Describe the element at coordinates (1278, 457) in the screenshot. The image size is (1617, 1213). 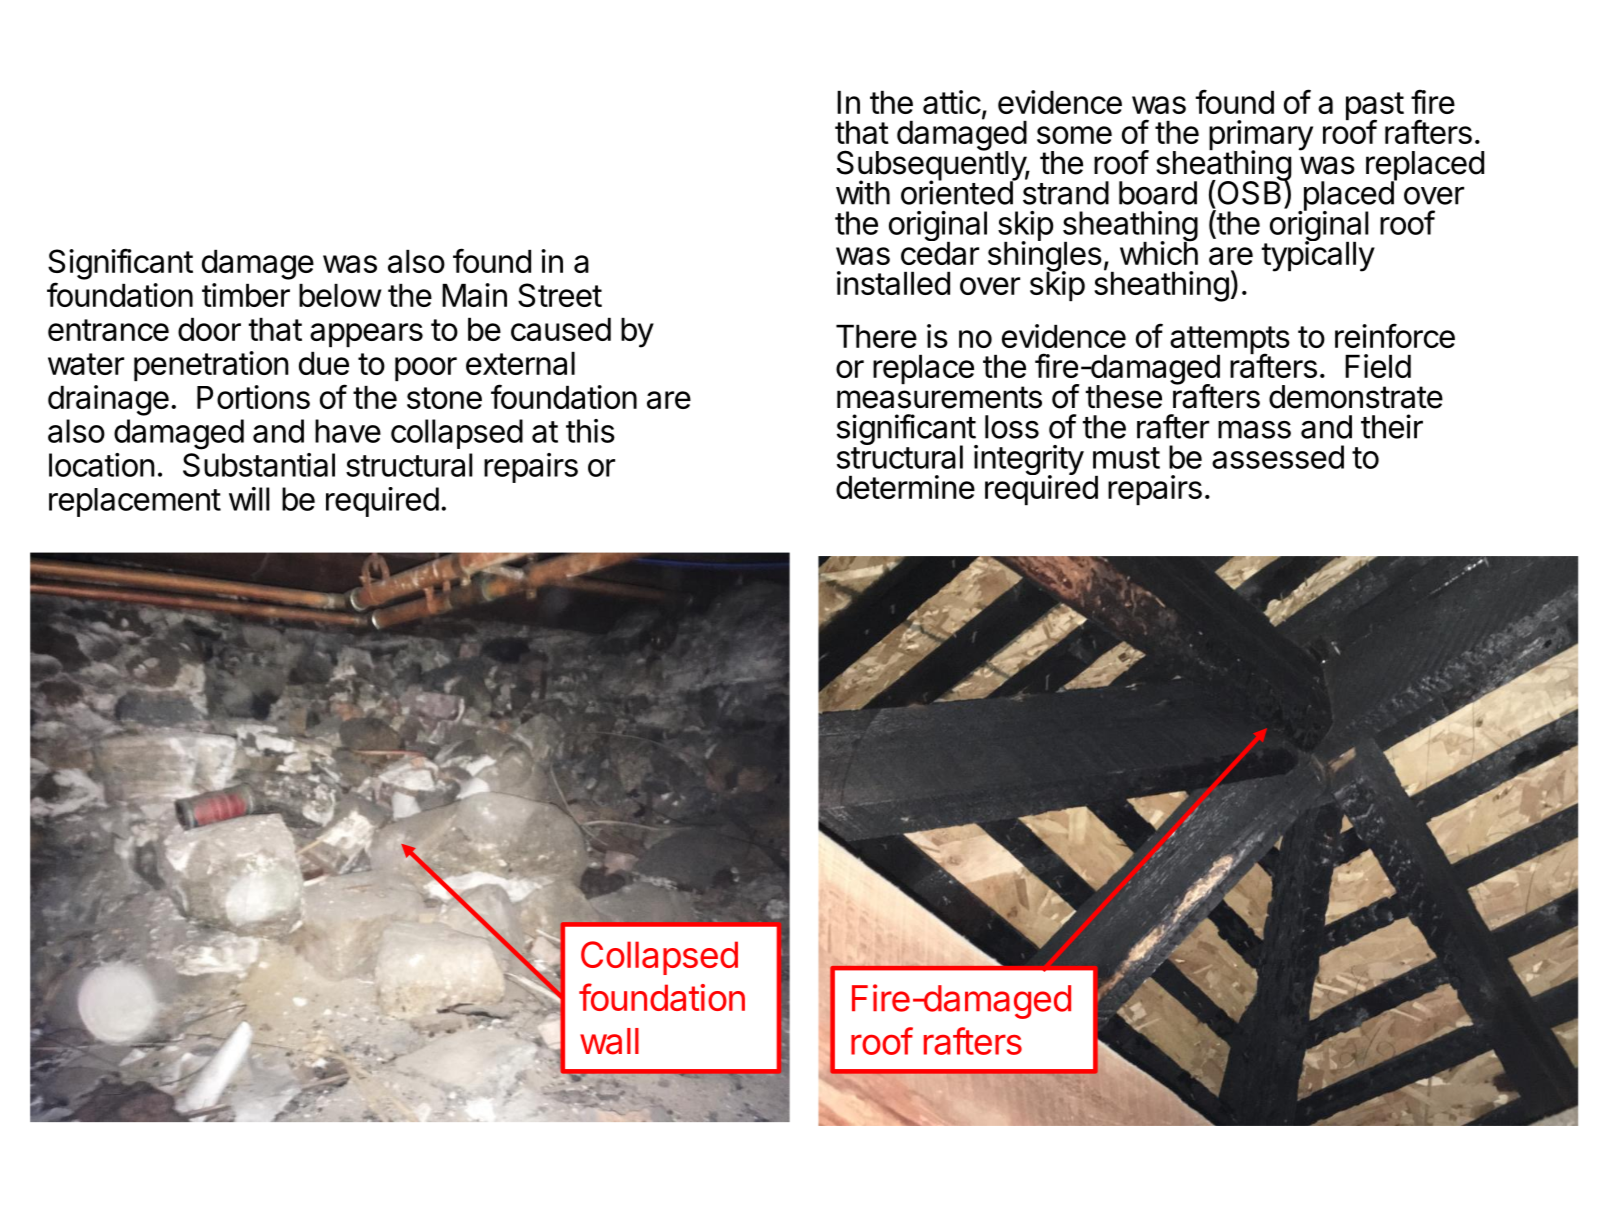
I see `assessed` at that location.
